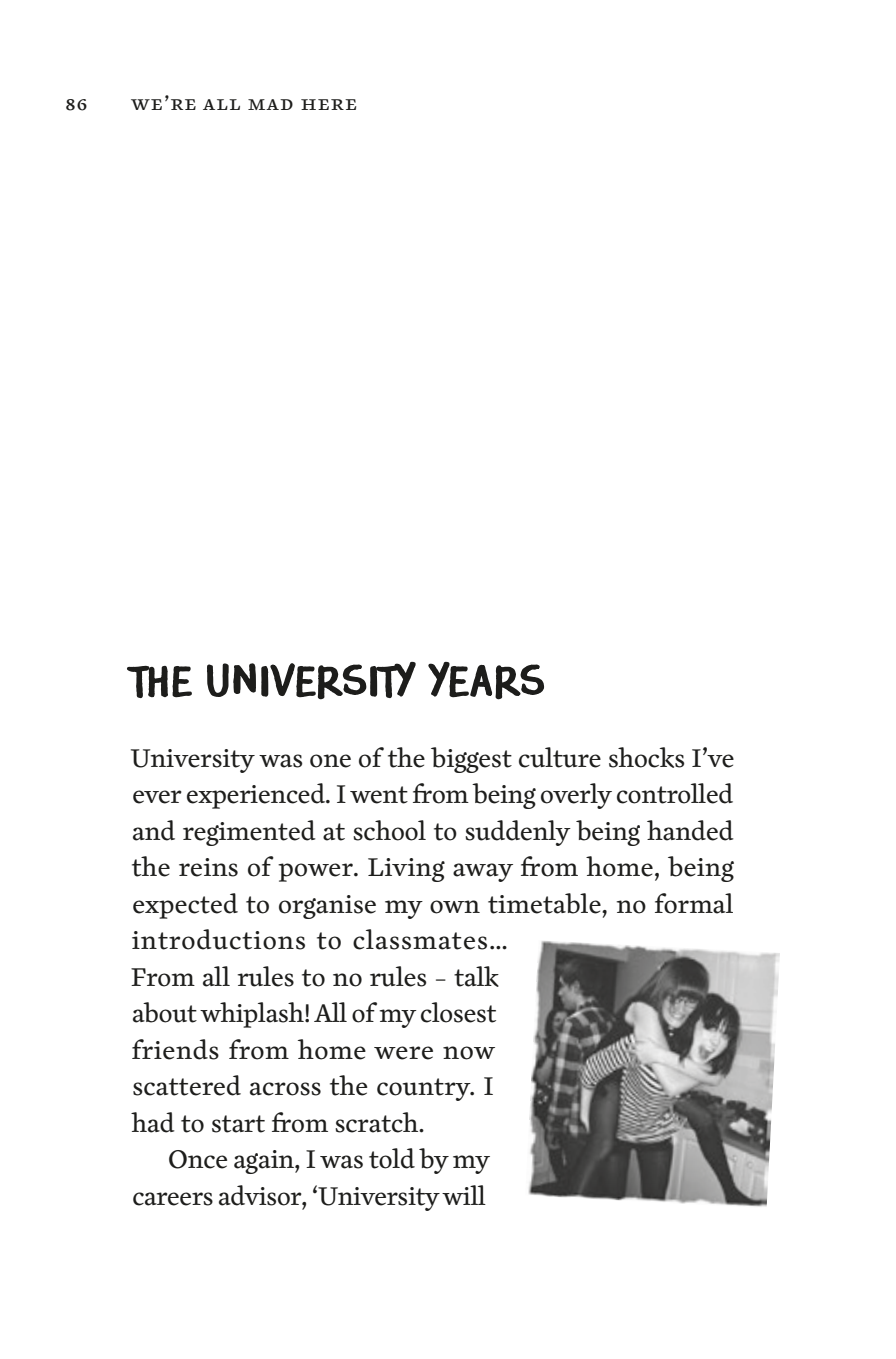 The width and height of the page is (896, 1359). What do you see at coordinates (471, 760) in the page?
I see `biggest` at bounding box center [471, 760].
